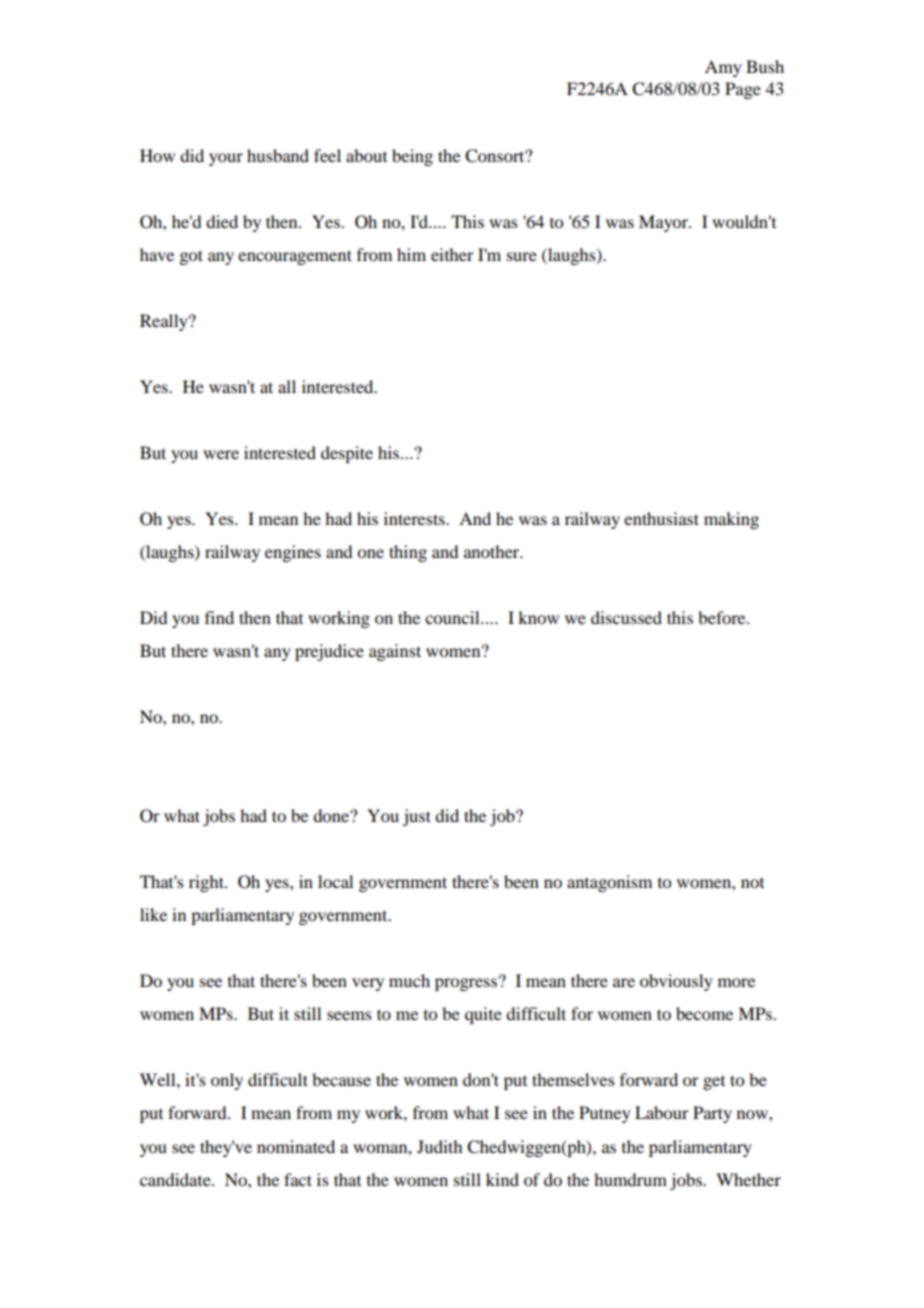 This screenshot has width=924, height=1308. Describe the element at coordinates (723, 68) in the screenshot. I see `Amy` at that location.
